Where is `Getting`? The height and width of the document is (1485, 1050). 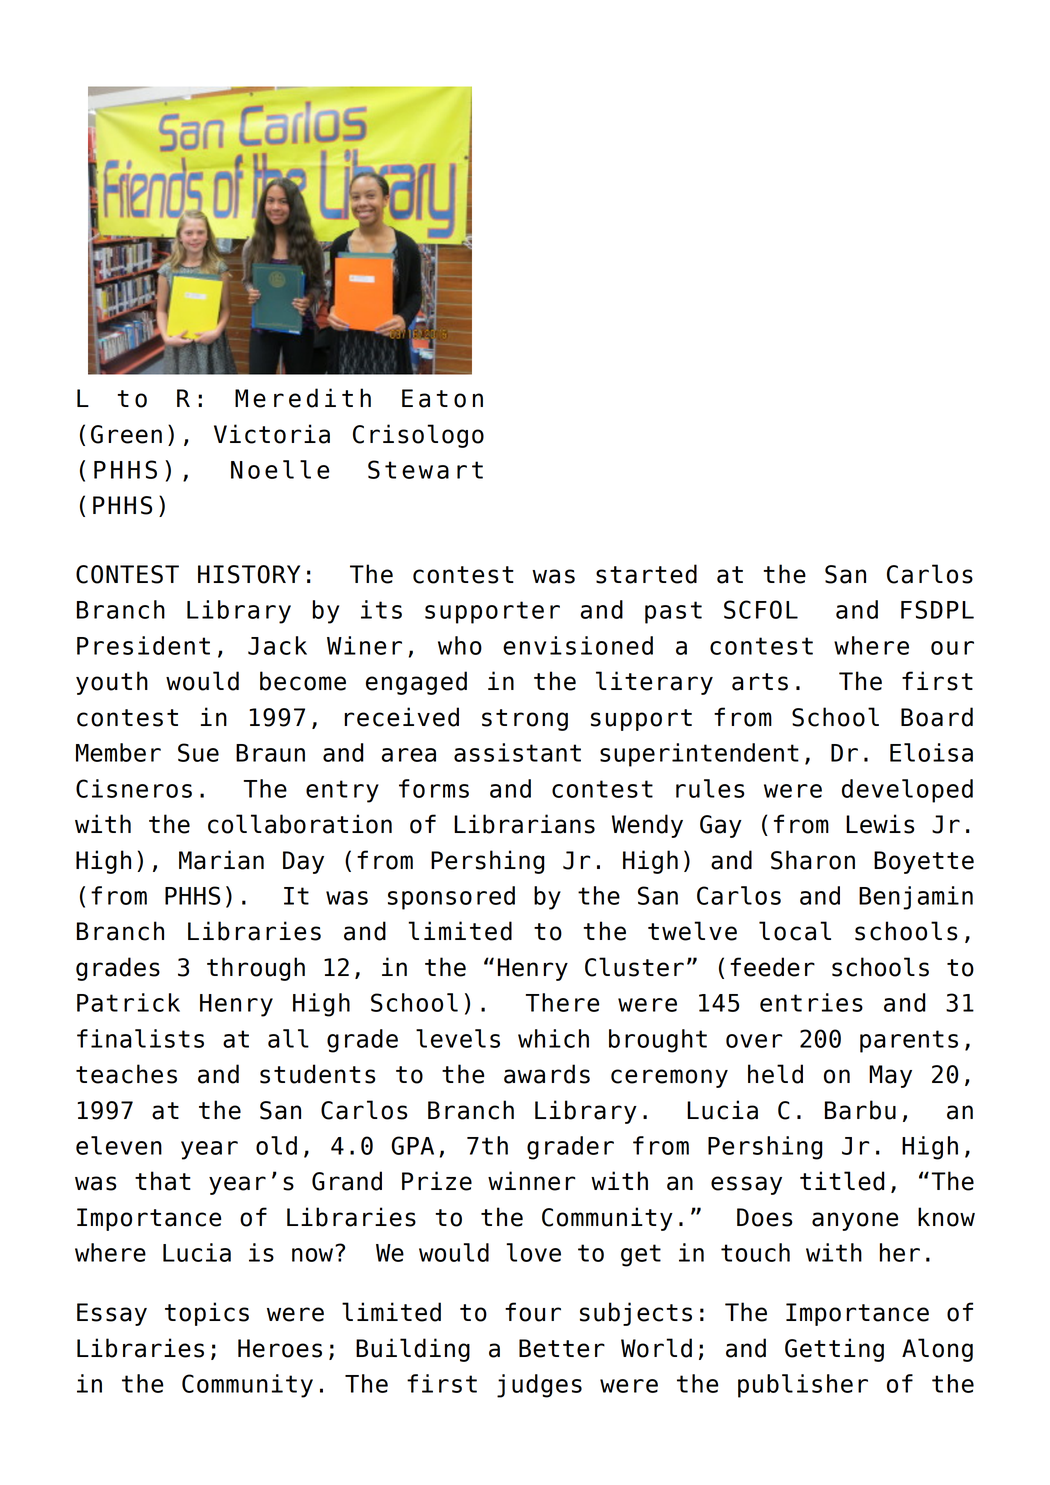 Getting is located at coordinates (834, 1350).
